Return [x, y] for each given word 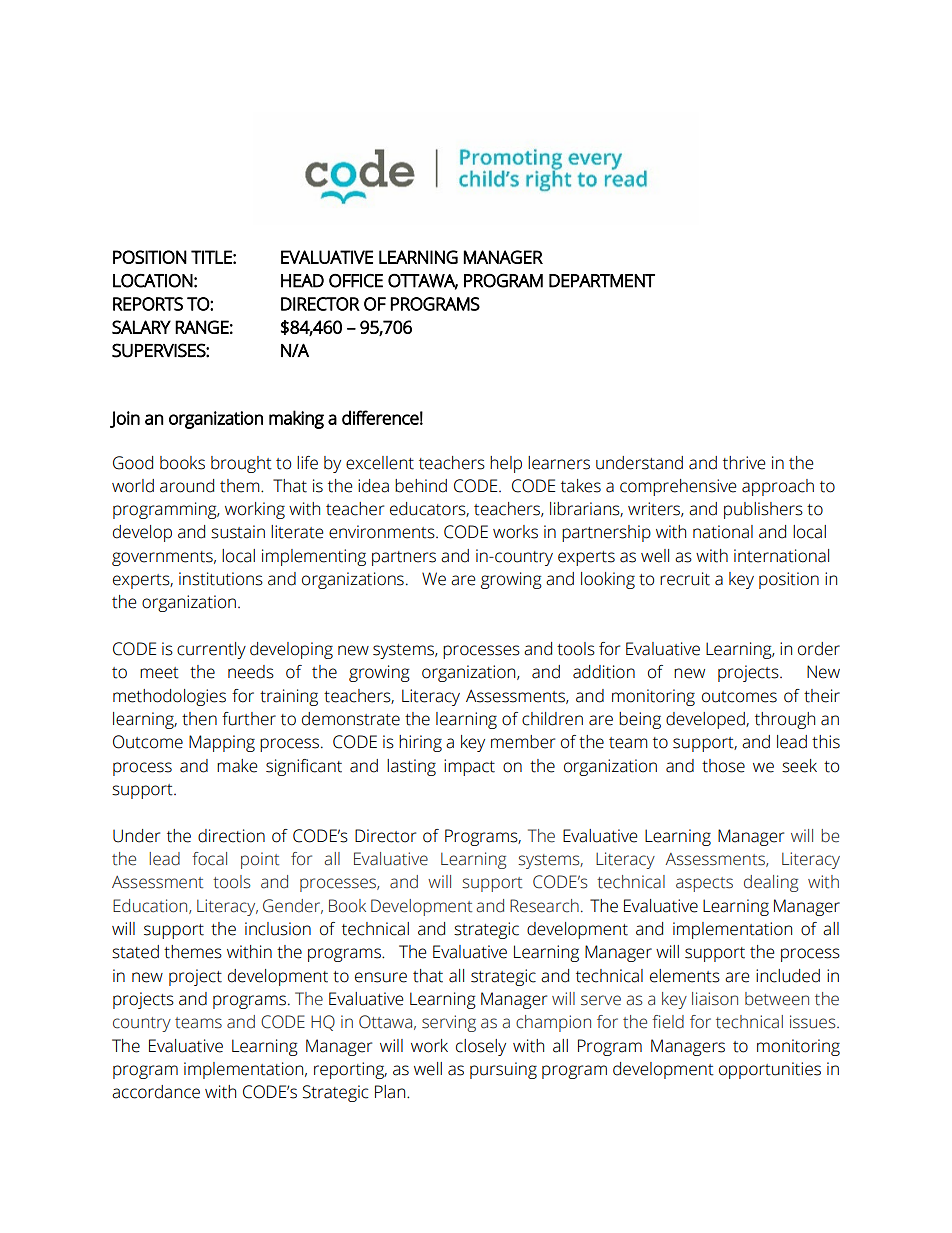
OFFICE [356, 281]
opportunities [770, 1070]
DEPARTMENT [602, 281]
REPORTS [148, 304]
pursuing [503, 1070]
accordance [156, 1092]
